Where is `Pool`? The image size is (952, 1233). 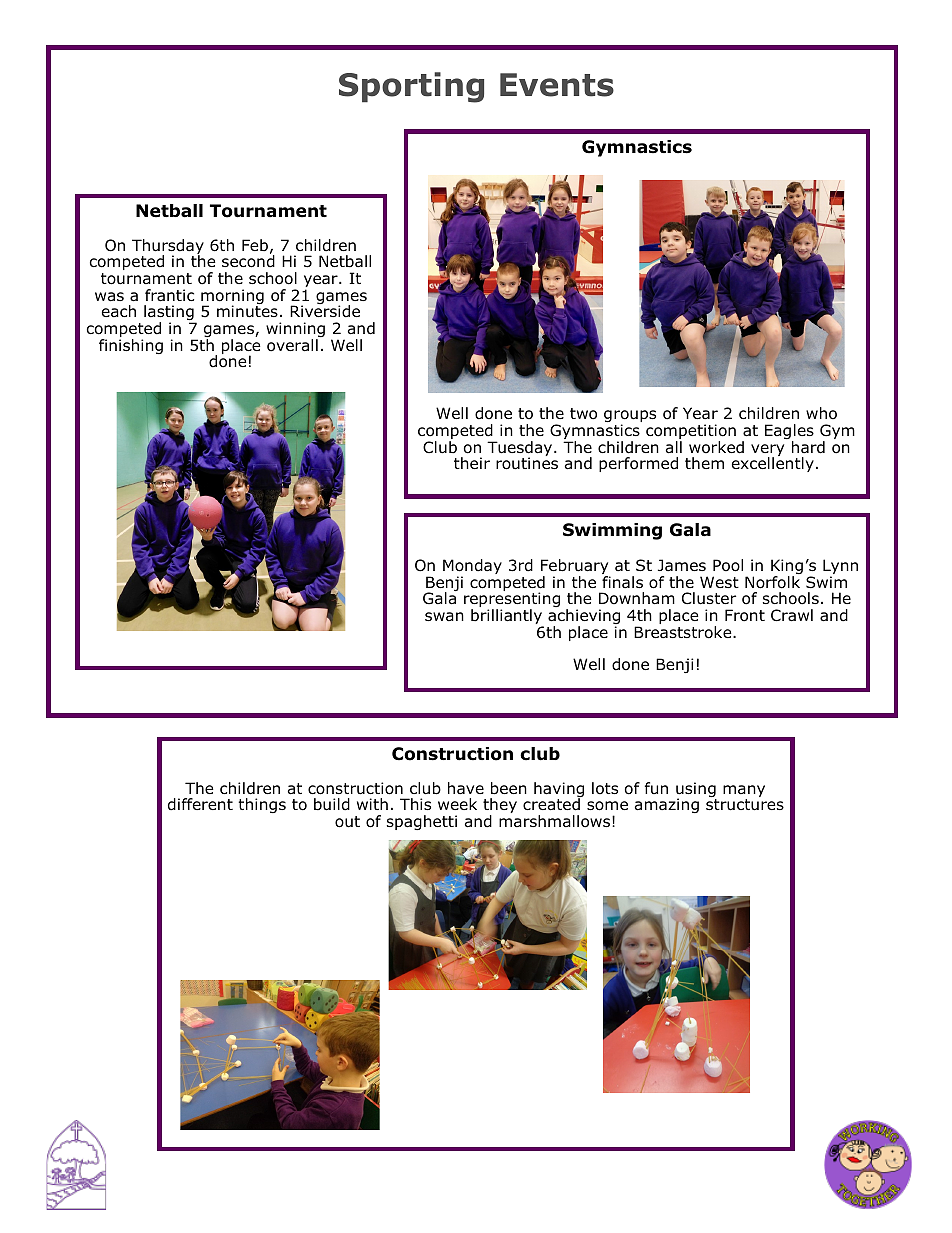
Pool is located at coordinates (728, 565).
